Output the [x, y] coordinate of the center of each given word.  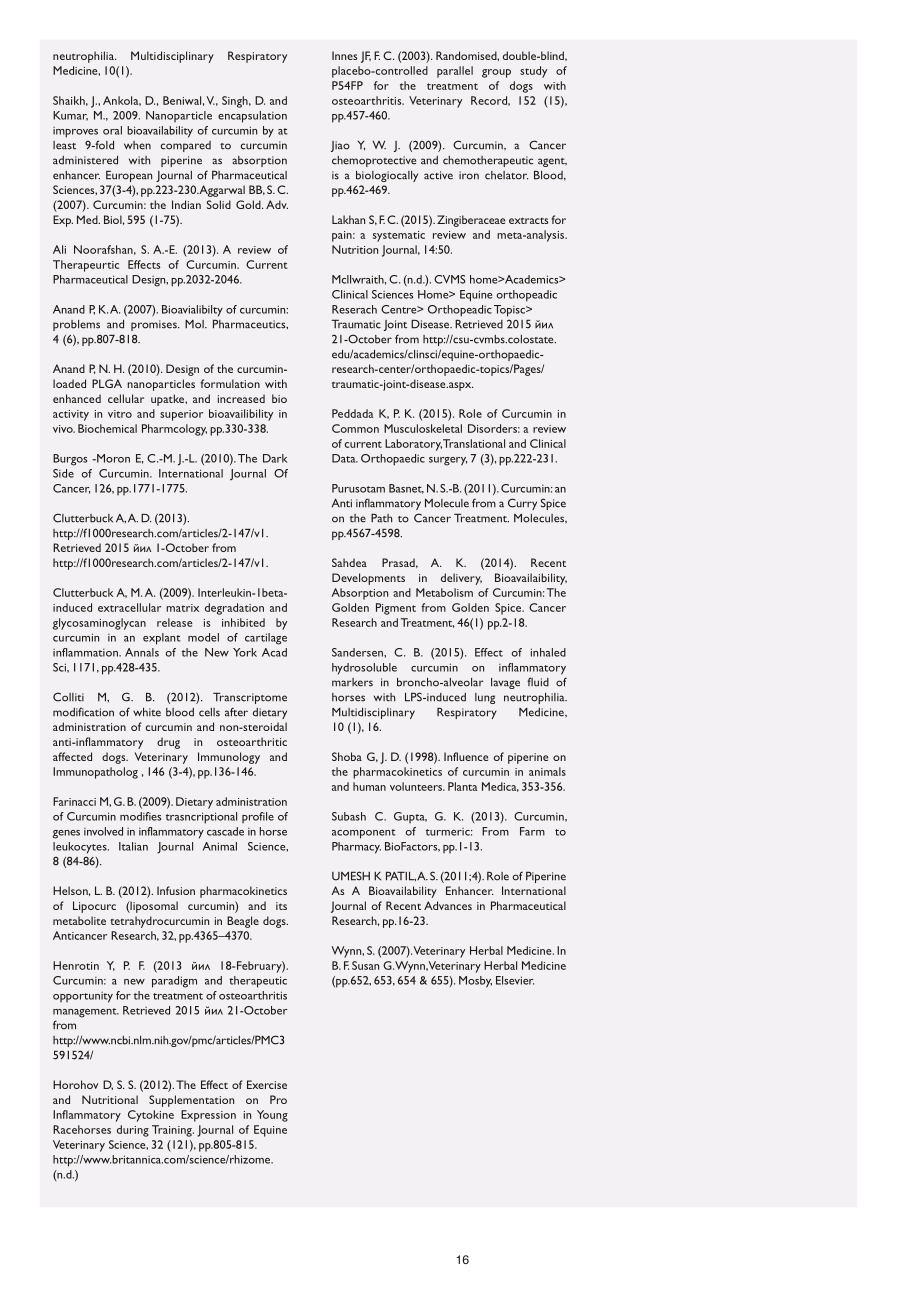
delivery [461, 579]
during [133, 1131]
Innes [344, 55]
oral [112, 130]
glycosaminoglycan [99, 624]
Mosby [475, 982]
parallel [455, 72]
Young [272, 1116]
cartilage [266, 639]
